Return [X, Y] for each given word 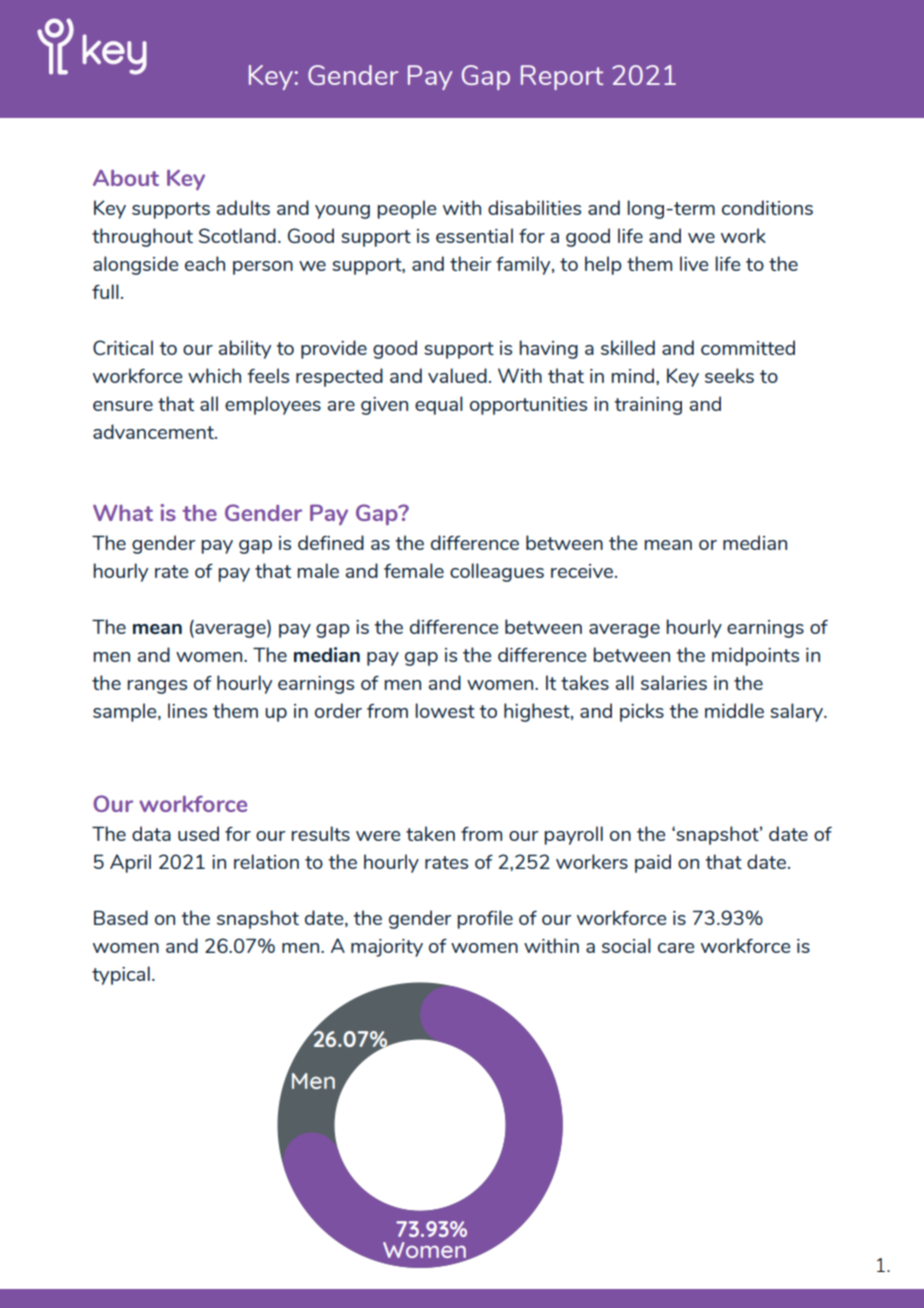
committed [748, 347]
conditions [767, 207]
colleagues [497, 572]
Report [562, 77]
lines [187, 710]
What [123, 513]
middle [734, 710]
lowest [445, 710]
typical [121, 975]
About [126, 178]
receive [582, 571]
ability [245, 349]
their [471, 263]
